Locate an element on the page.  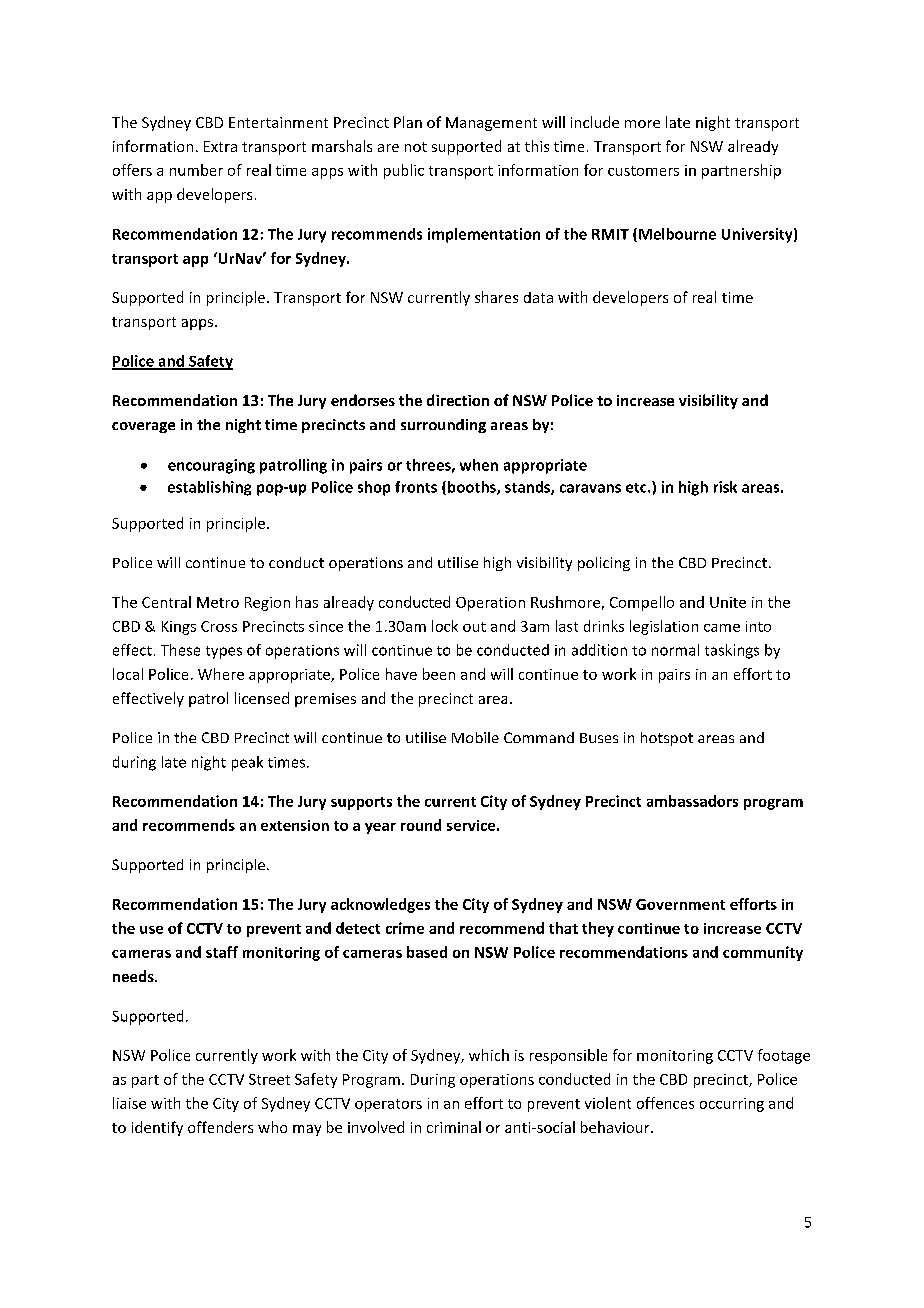
risk is located at coordinates (725, 487).
